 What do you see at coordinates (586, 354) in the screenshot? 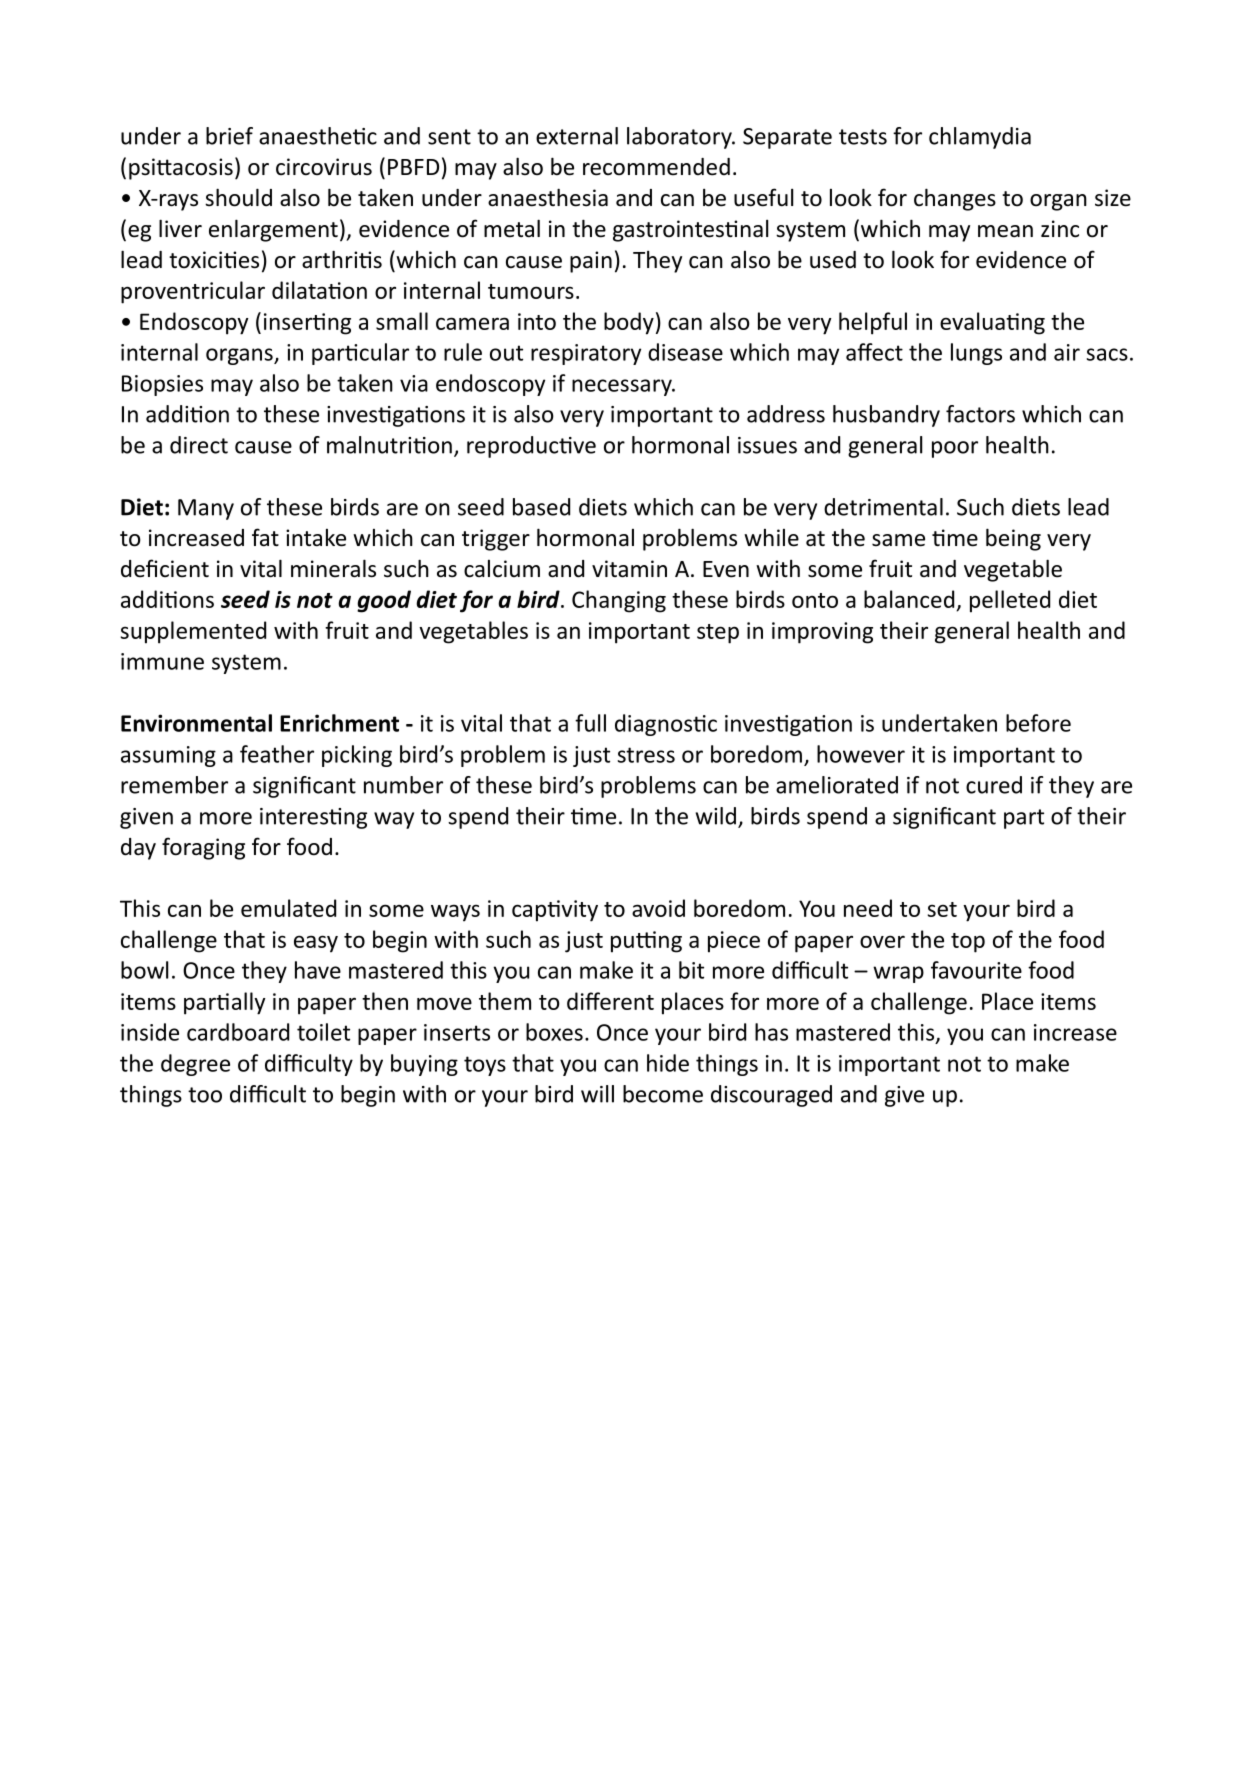
I see `respiratory` at bounding box center [586, 354].
